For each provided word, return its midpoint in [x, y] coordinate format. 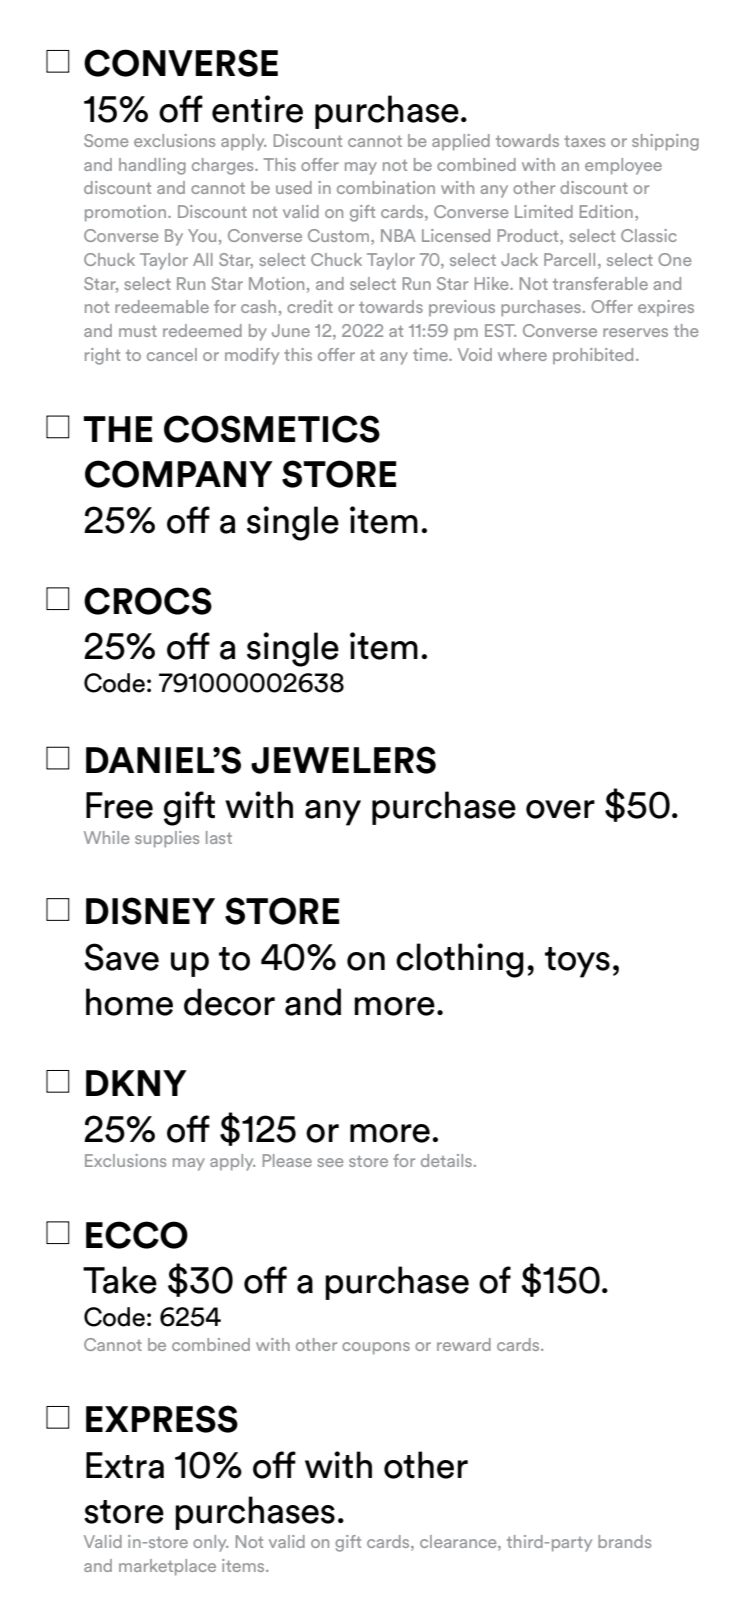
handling [152, 166]
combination [386, 187]
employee [623, 166]
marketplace [167, 1567]
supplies [167, 839]
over [560, 809]
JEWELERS [343, 760]
